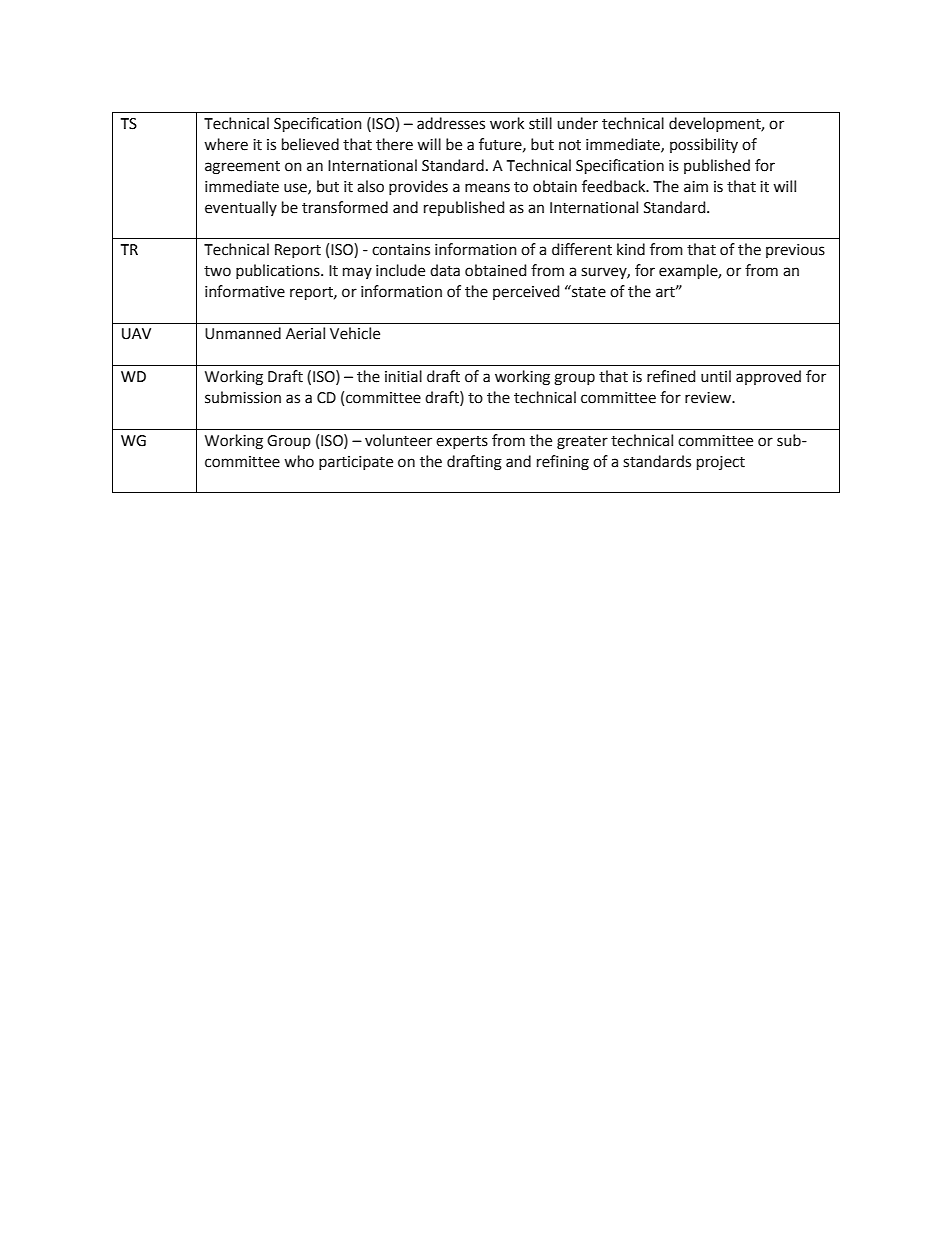  Describe the element at coordinates (721, 463) in the document. I see `project` at that location.
